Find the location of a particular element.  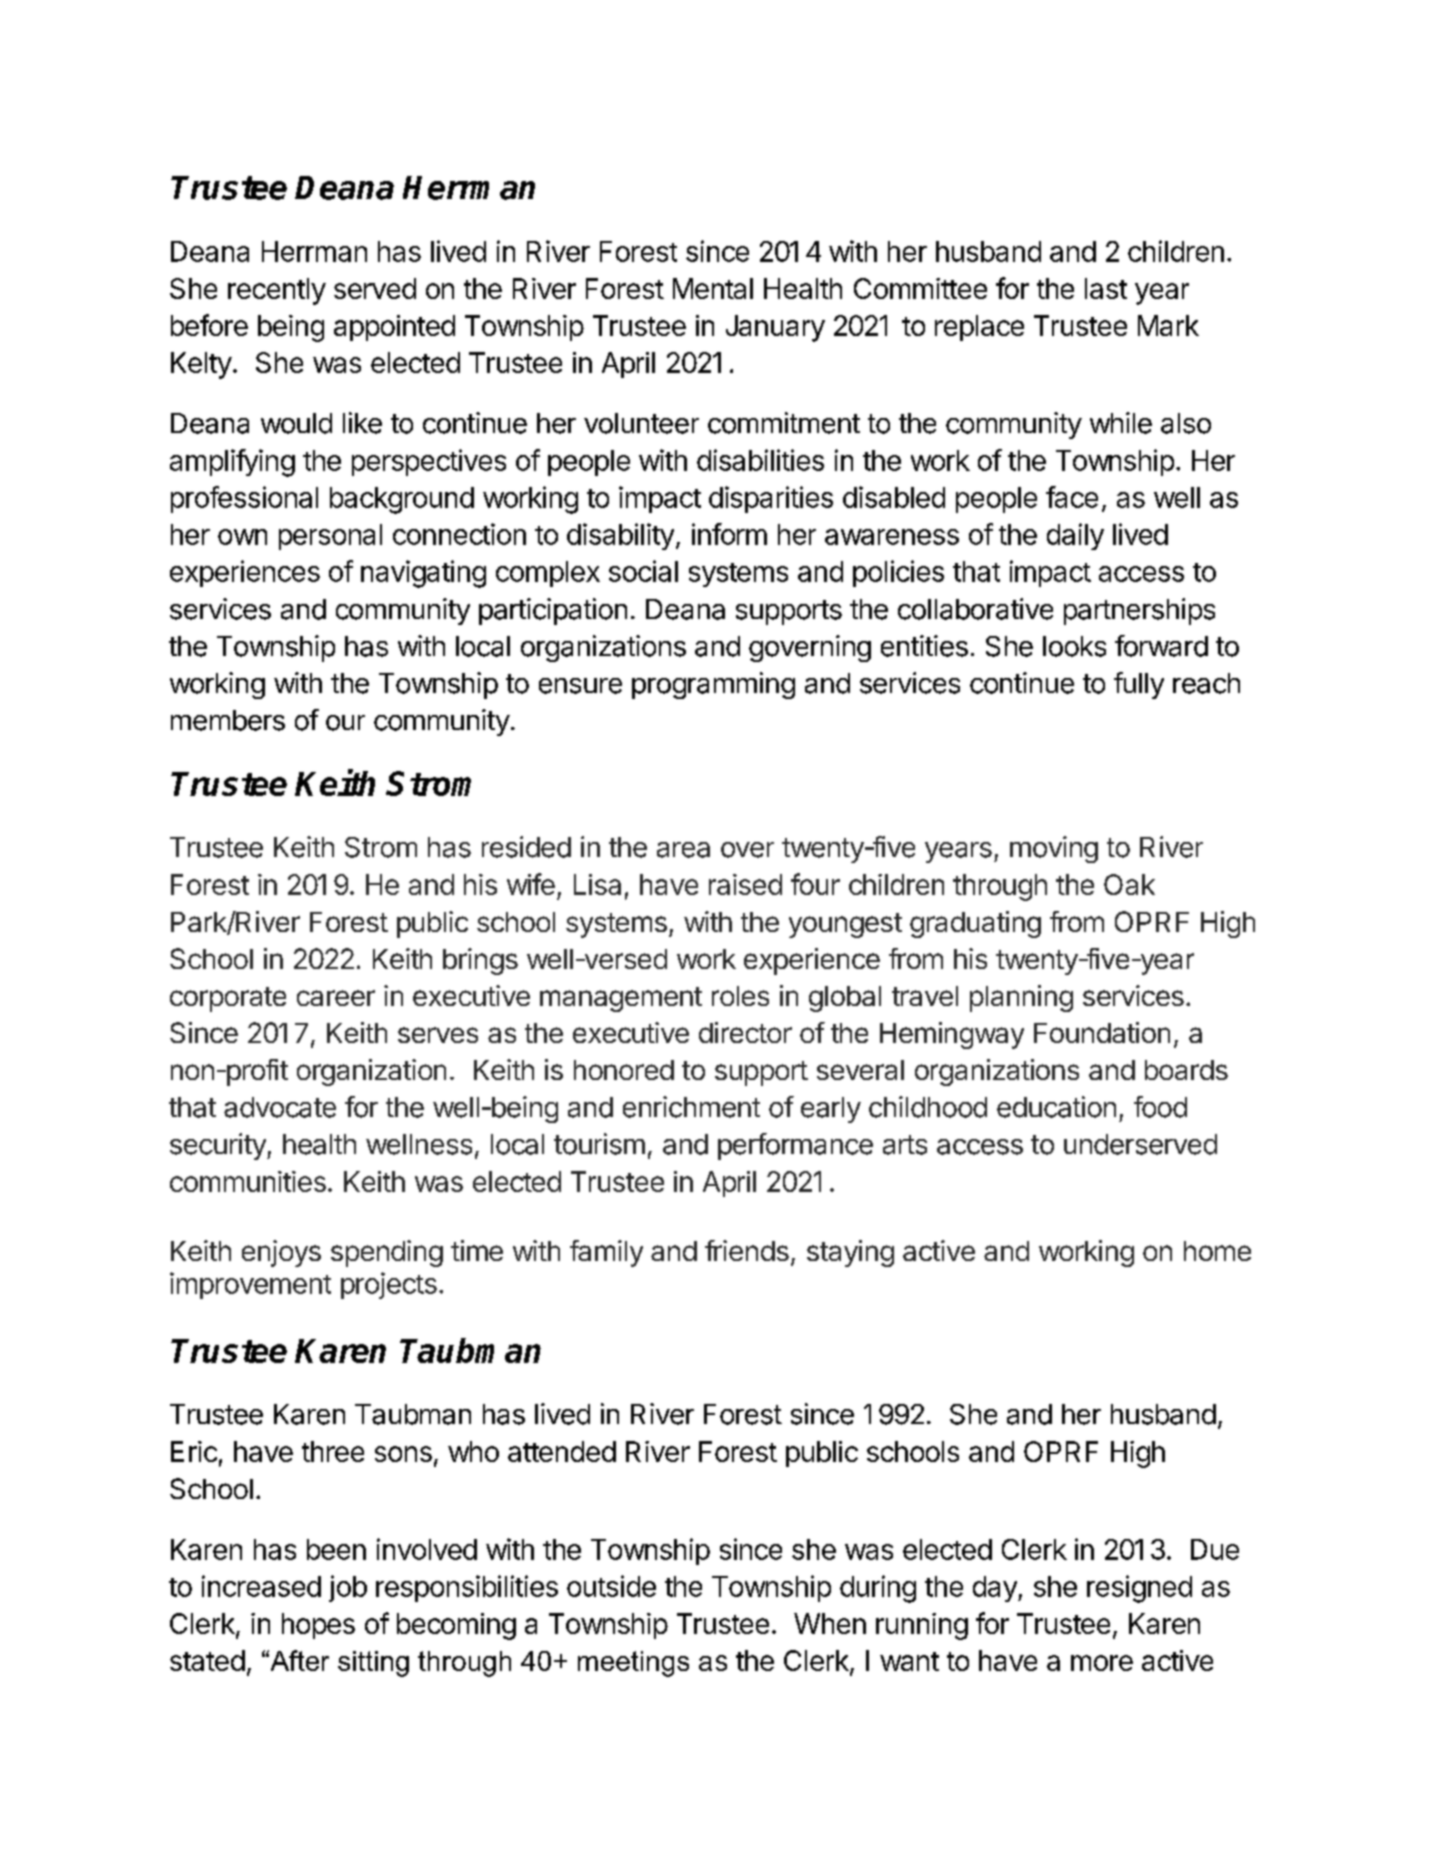

hopes is located at coordinates (318, 1626).
